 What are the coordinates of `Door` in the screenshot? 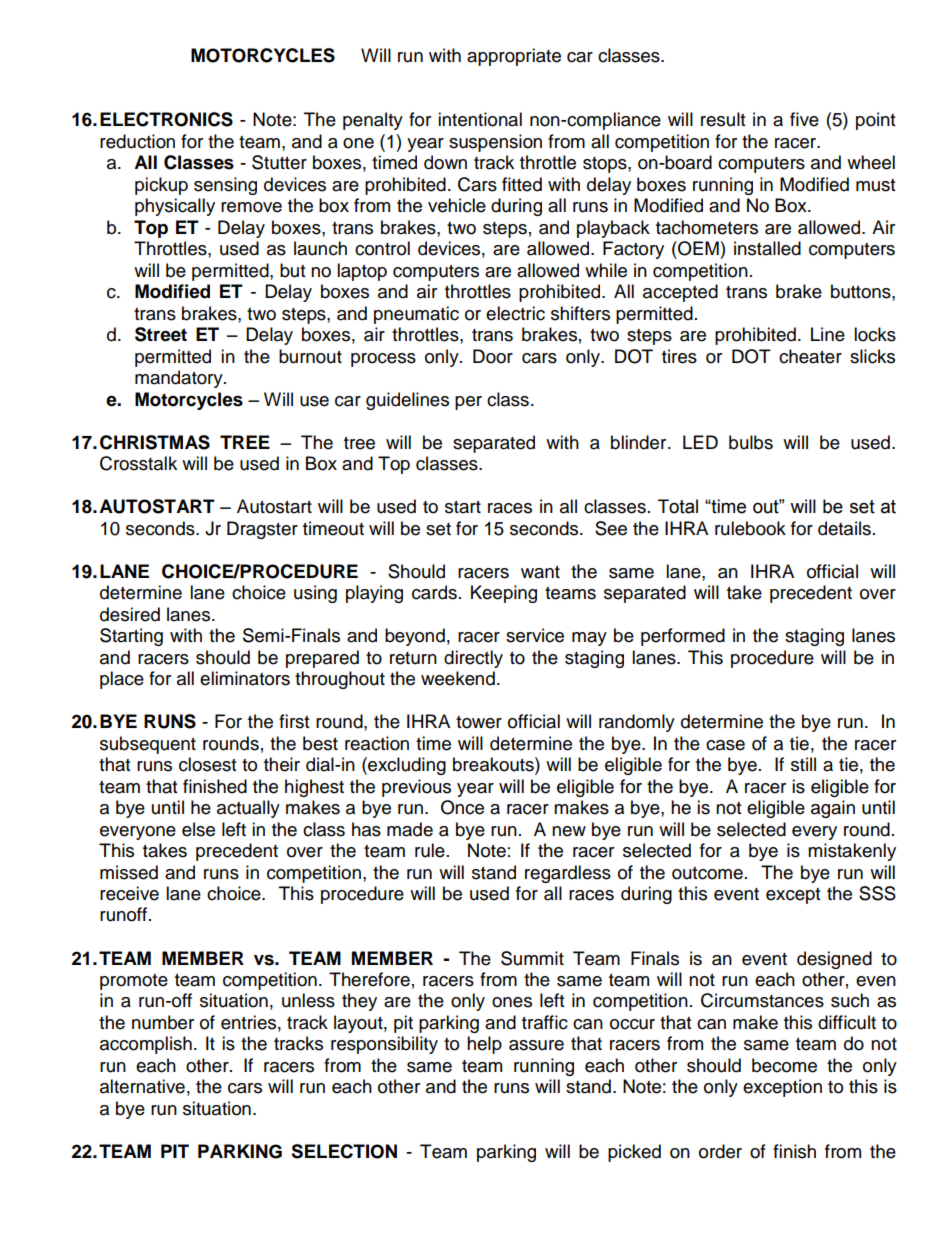 It's located at (493, 356).
